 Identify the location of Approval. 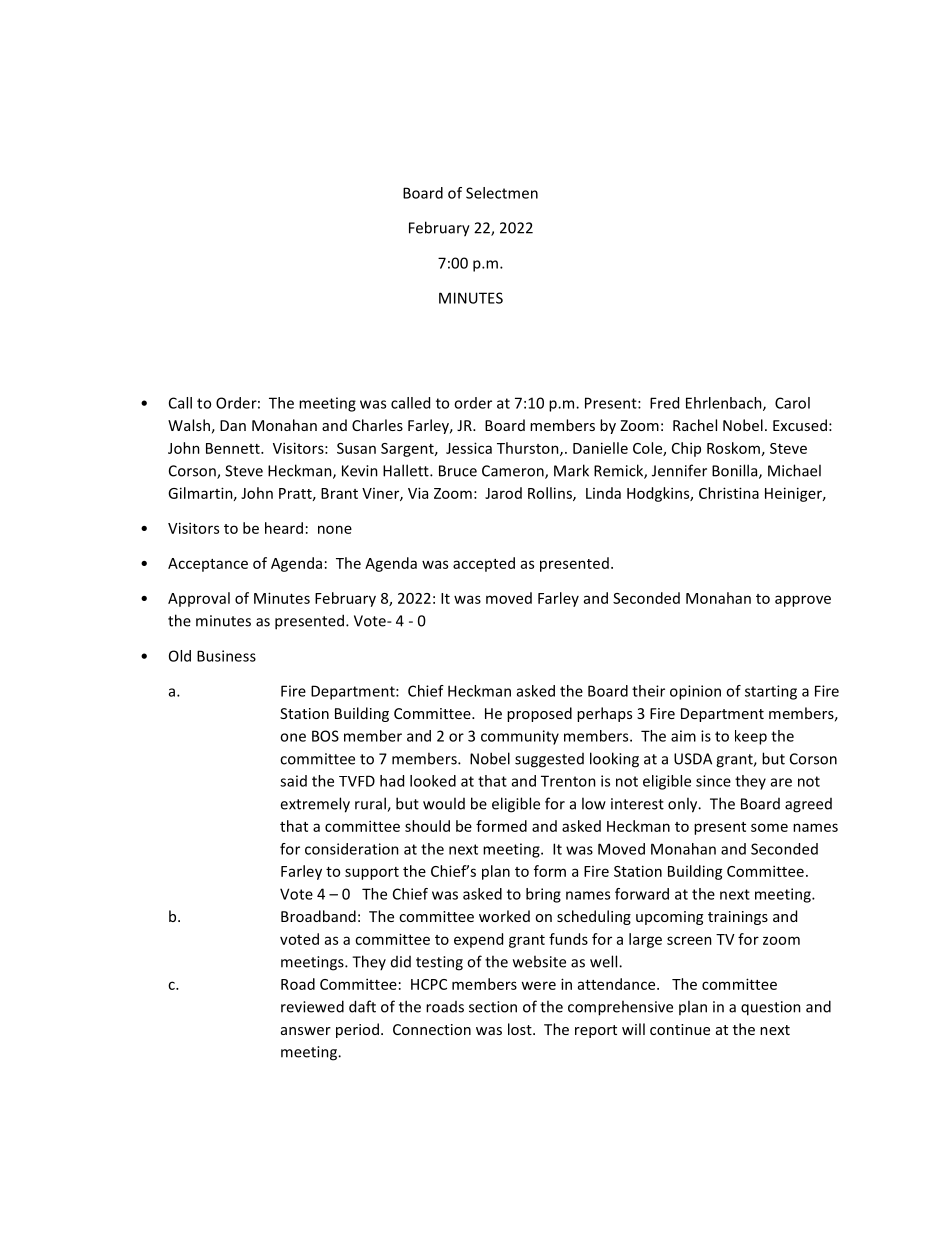
(199, 599).
